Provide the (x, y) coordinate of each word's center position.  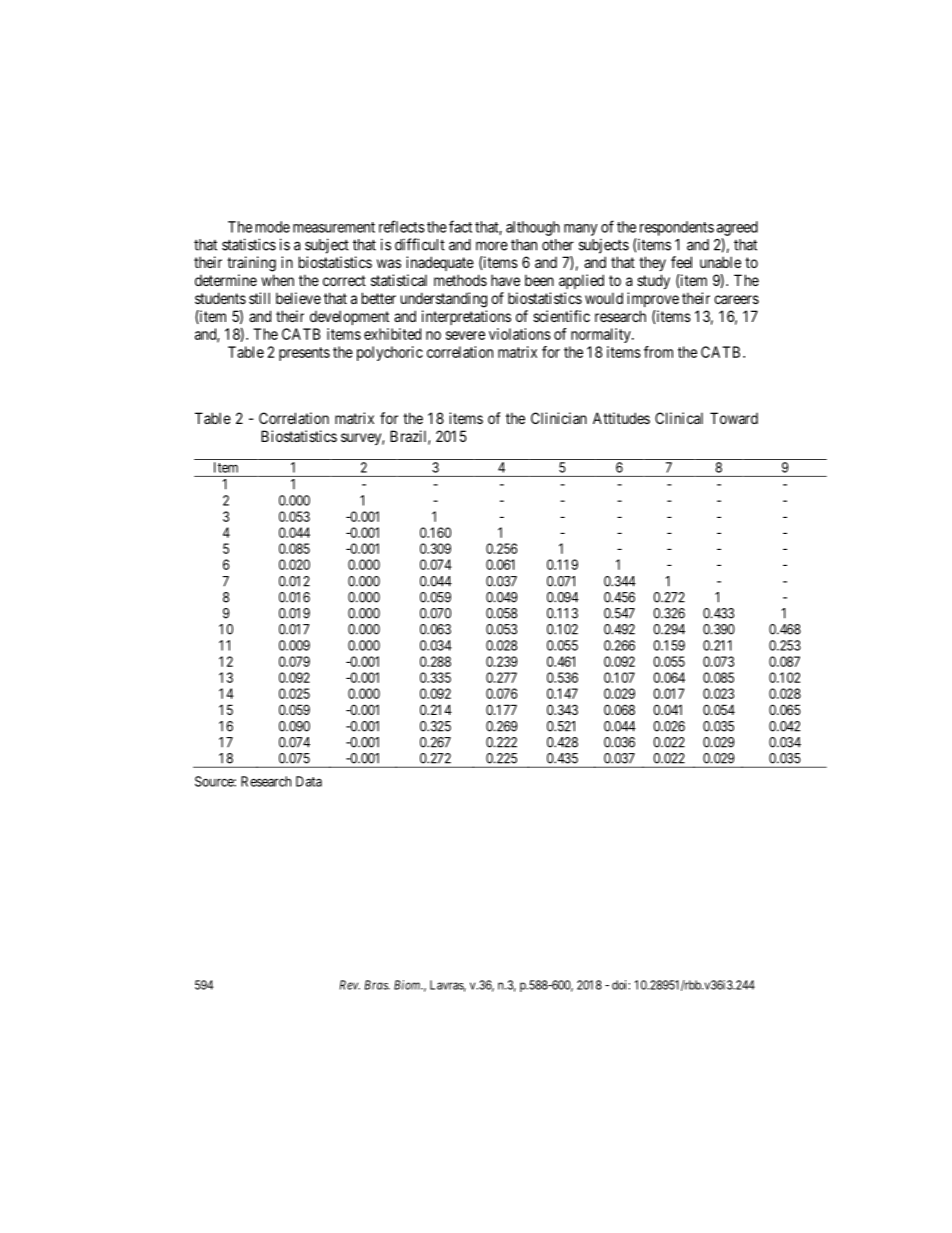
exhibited (392, 334)
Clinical (679, 418)
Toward (734, 418)
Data (309, 781)
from (658, 352)
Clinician (559, 418)
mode (273, 227)
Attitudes (621, 418)
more (492, 246)
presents (304, 354)
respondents (677, 228)
